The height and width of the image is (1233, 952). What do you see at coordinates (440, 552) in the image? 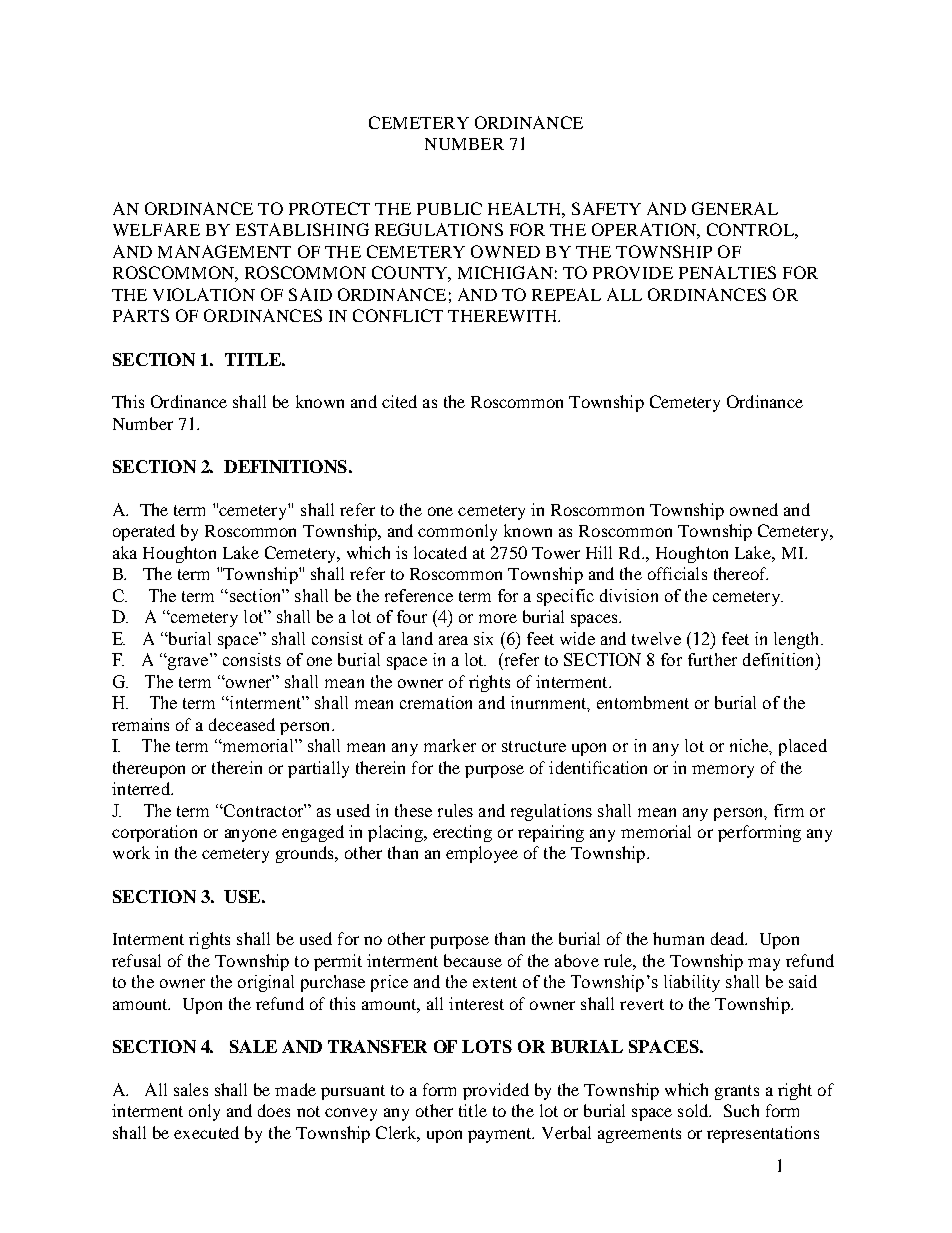
I see `located` at bounding box center [440, 552].
